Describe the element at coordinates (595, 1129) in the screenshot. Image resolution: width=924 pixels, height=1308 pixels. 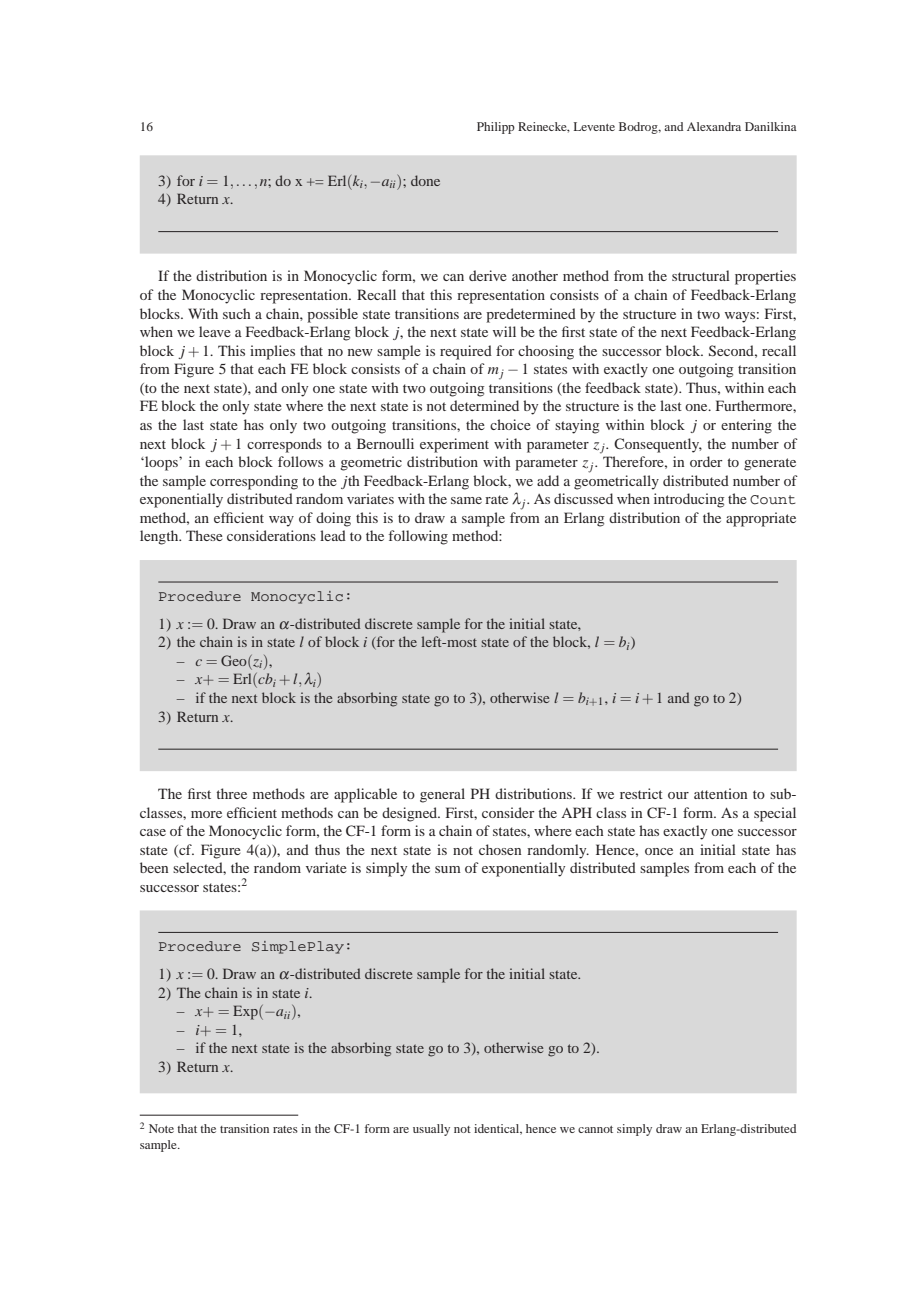
I see `cannot` at that location.
